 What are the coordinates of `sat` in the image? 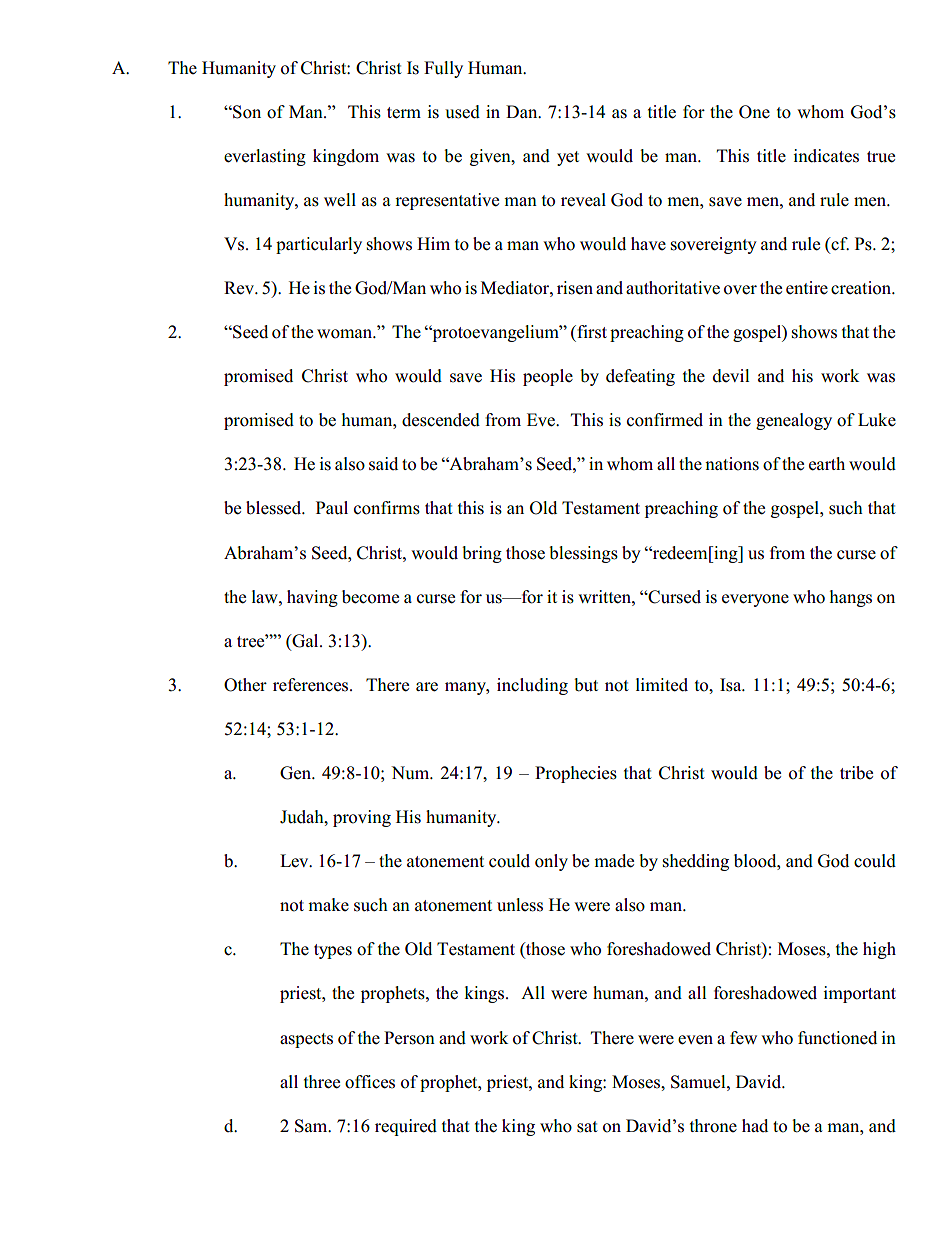 It's located at (587, 1127).
